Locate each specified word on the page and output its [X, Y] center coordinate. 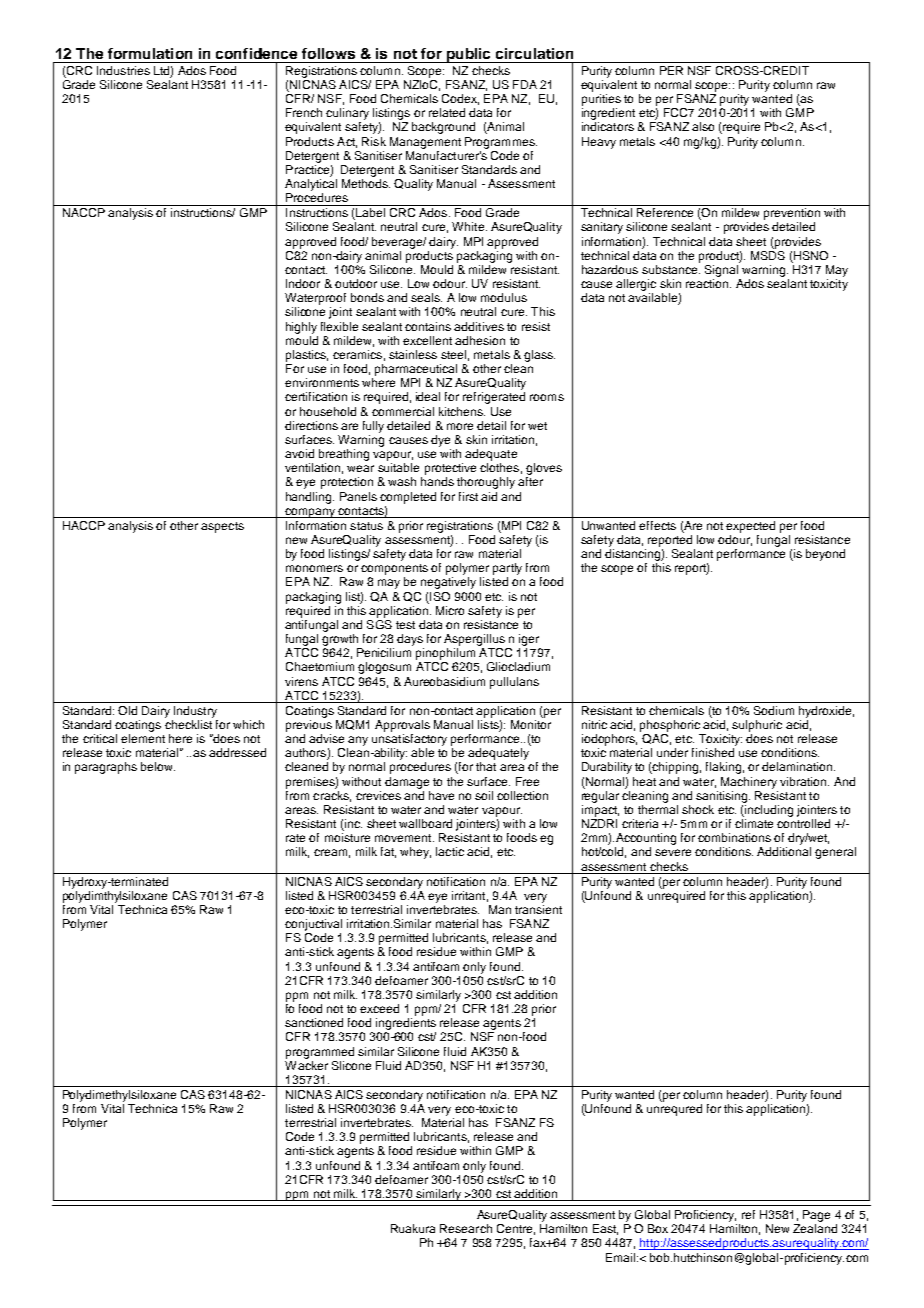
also [703, 126]
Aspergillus [474, 640]
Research [466, 1228]
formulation [150, 53]
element [143, 738]
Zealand [815, 1228]
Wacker [306, 1064]
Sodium [774, 710]
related [447, 112]
